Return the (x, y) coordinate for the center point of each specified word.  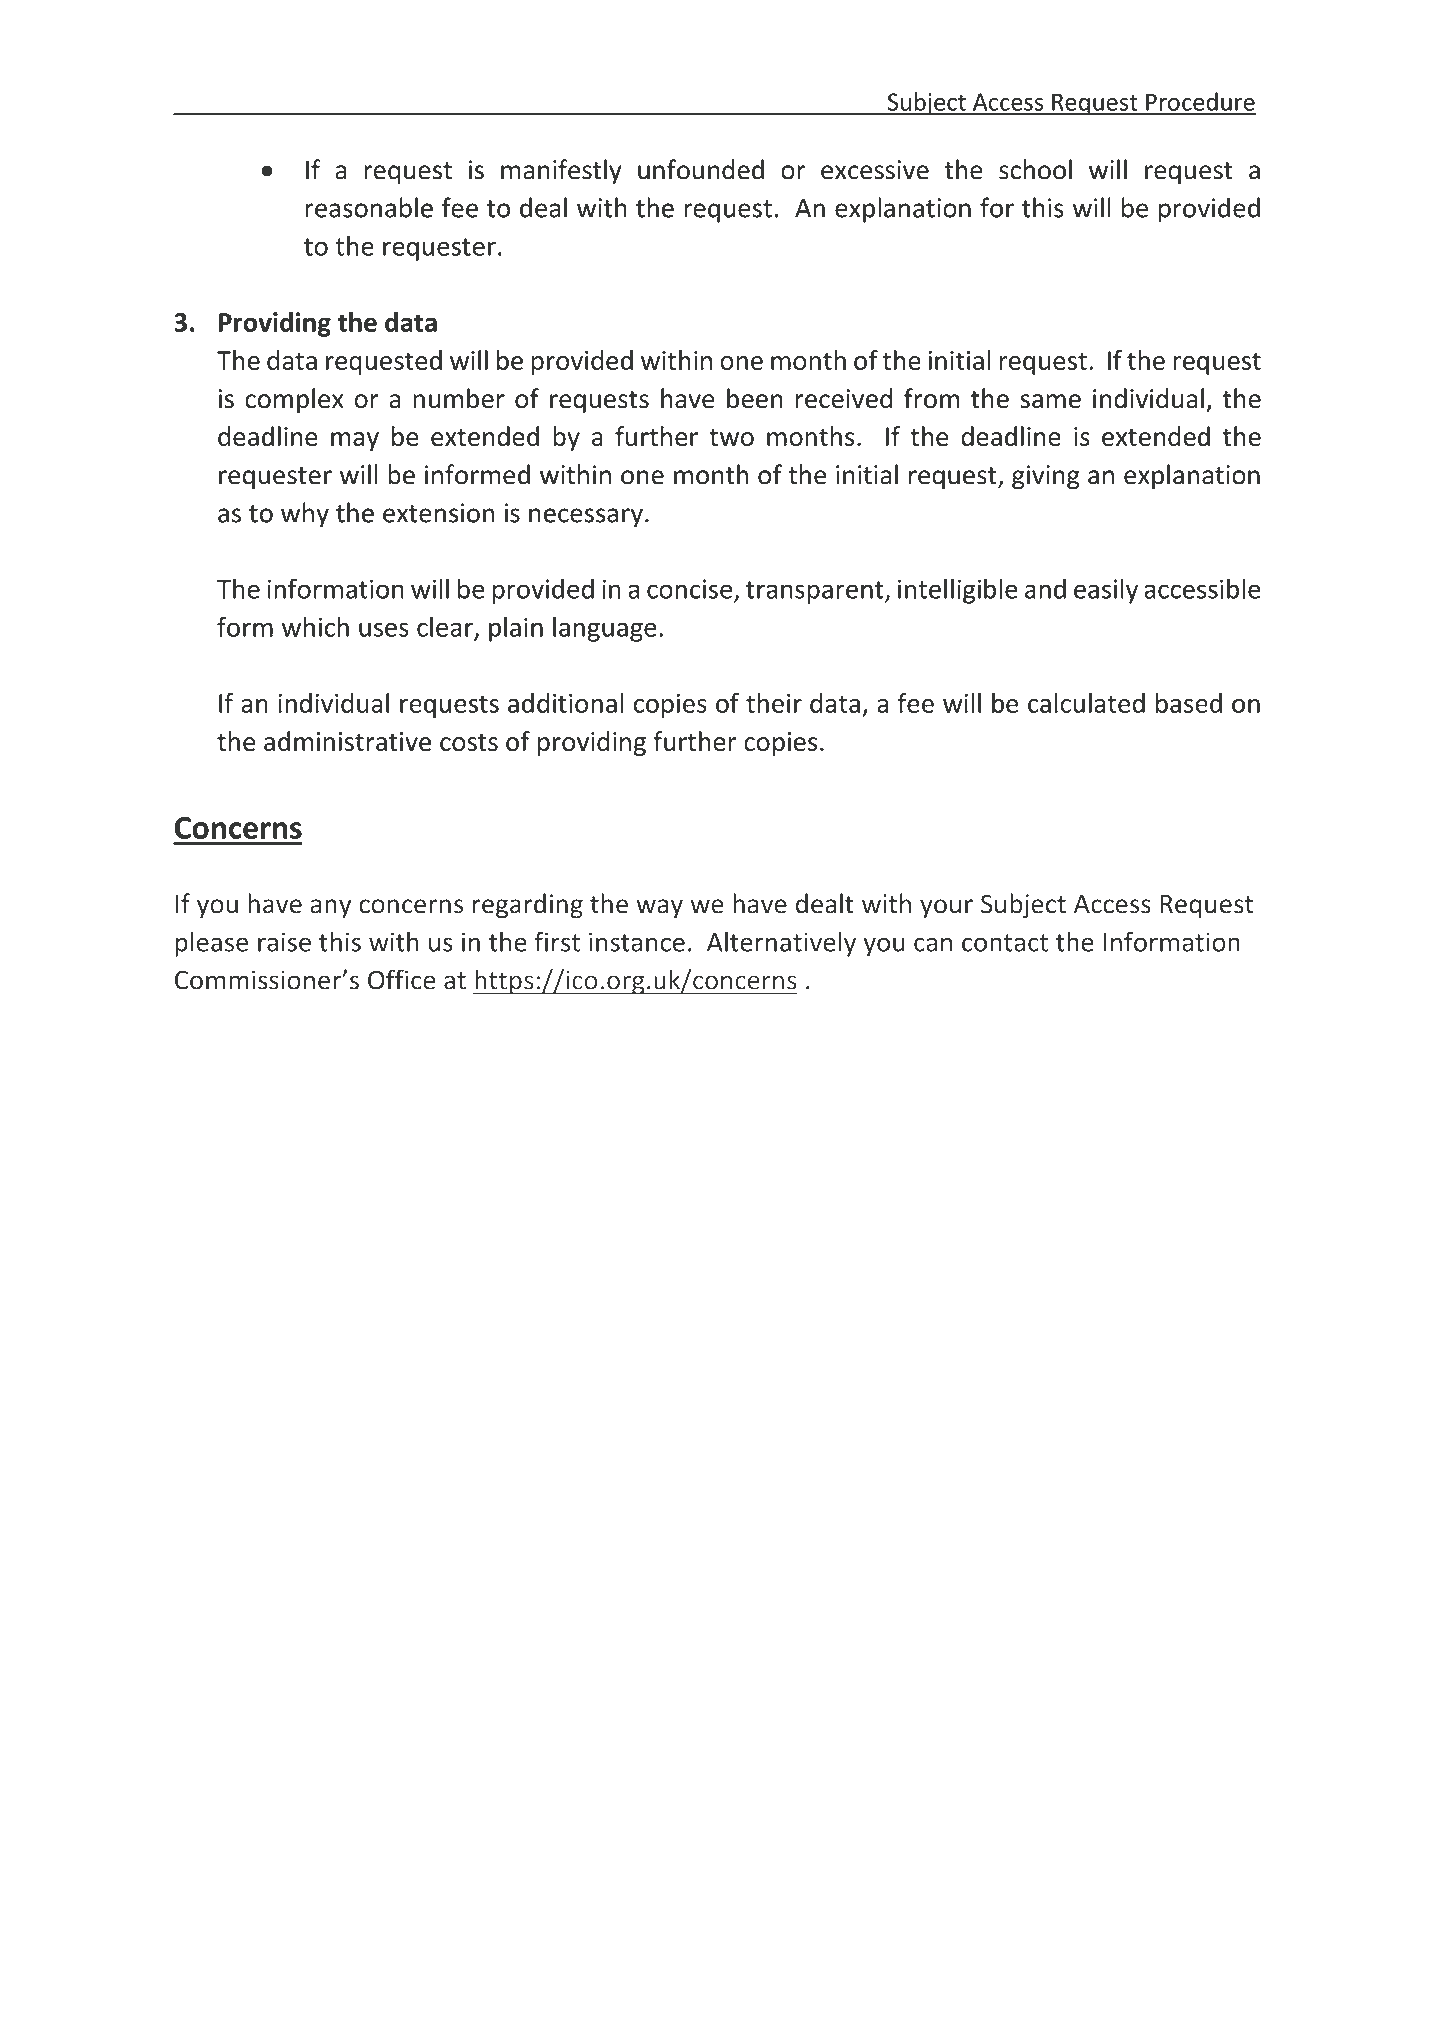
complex (294, 400)
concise (689, 589)
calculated (1086, 703)
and (1045, 588)
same (1050, 401)
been (755, 398)
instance (637, 942)
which (315, 626)
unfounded (701, 169)
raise (284, 942)
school (1035, 169)
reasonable (369, 207)
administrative (347, 741)
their (774, 703)
